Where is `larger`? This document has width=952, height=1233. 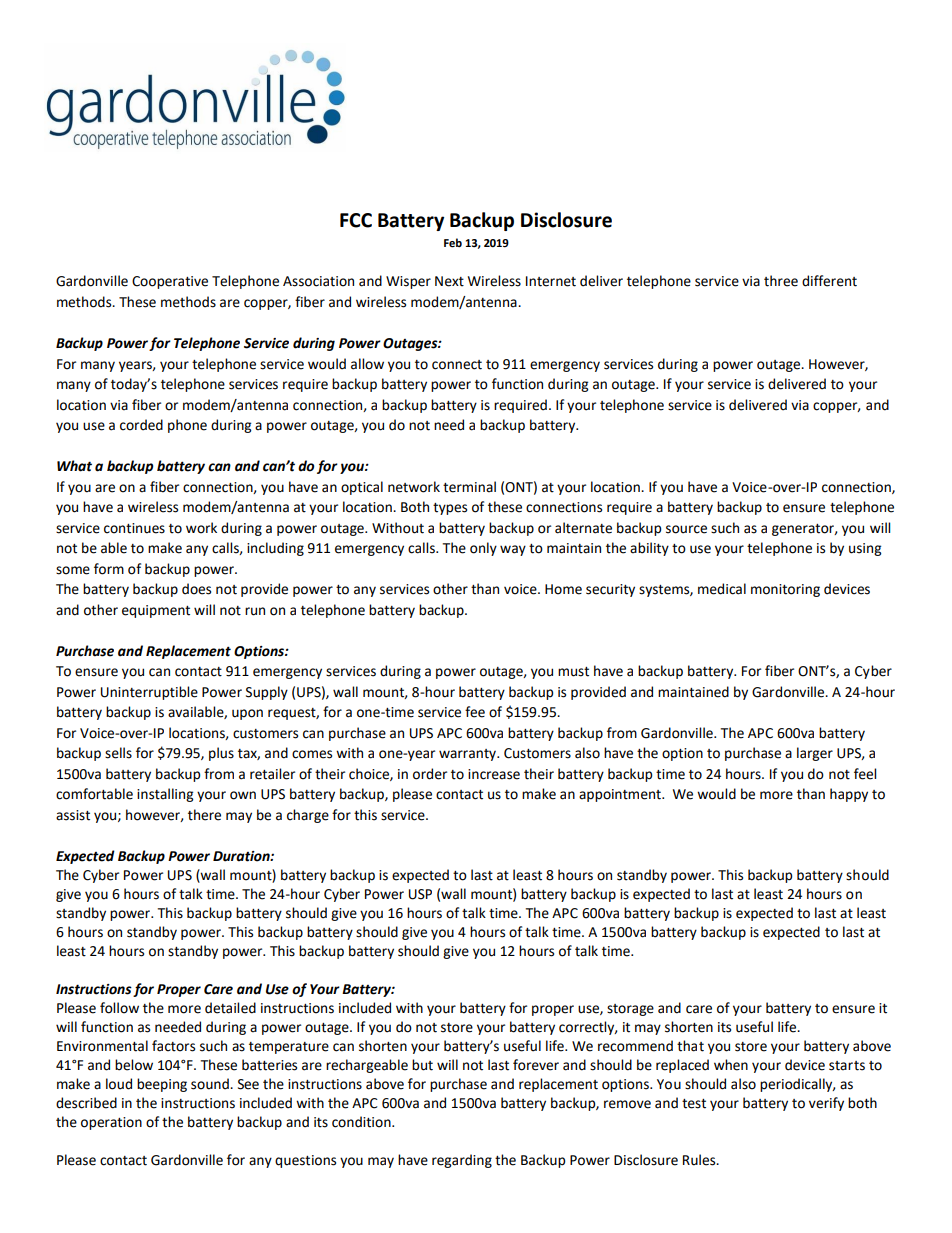
larger is located at coordinates (815, 754).
